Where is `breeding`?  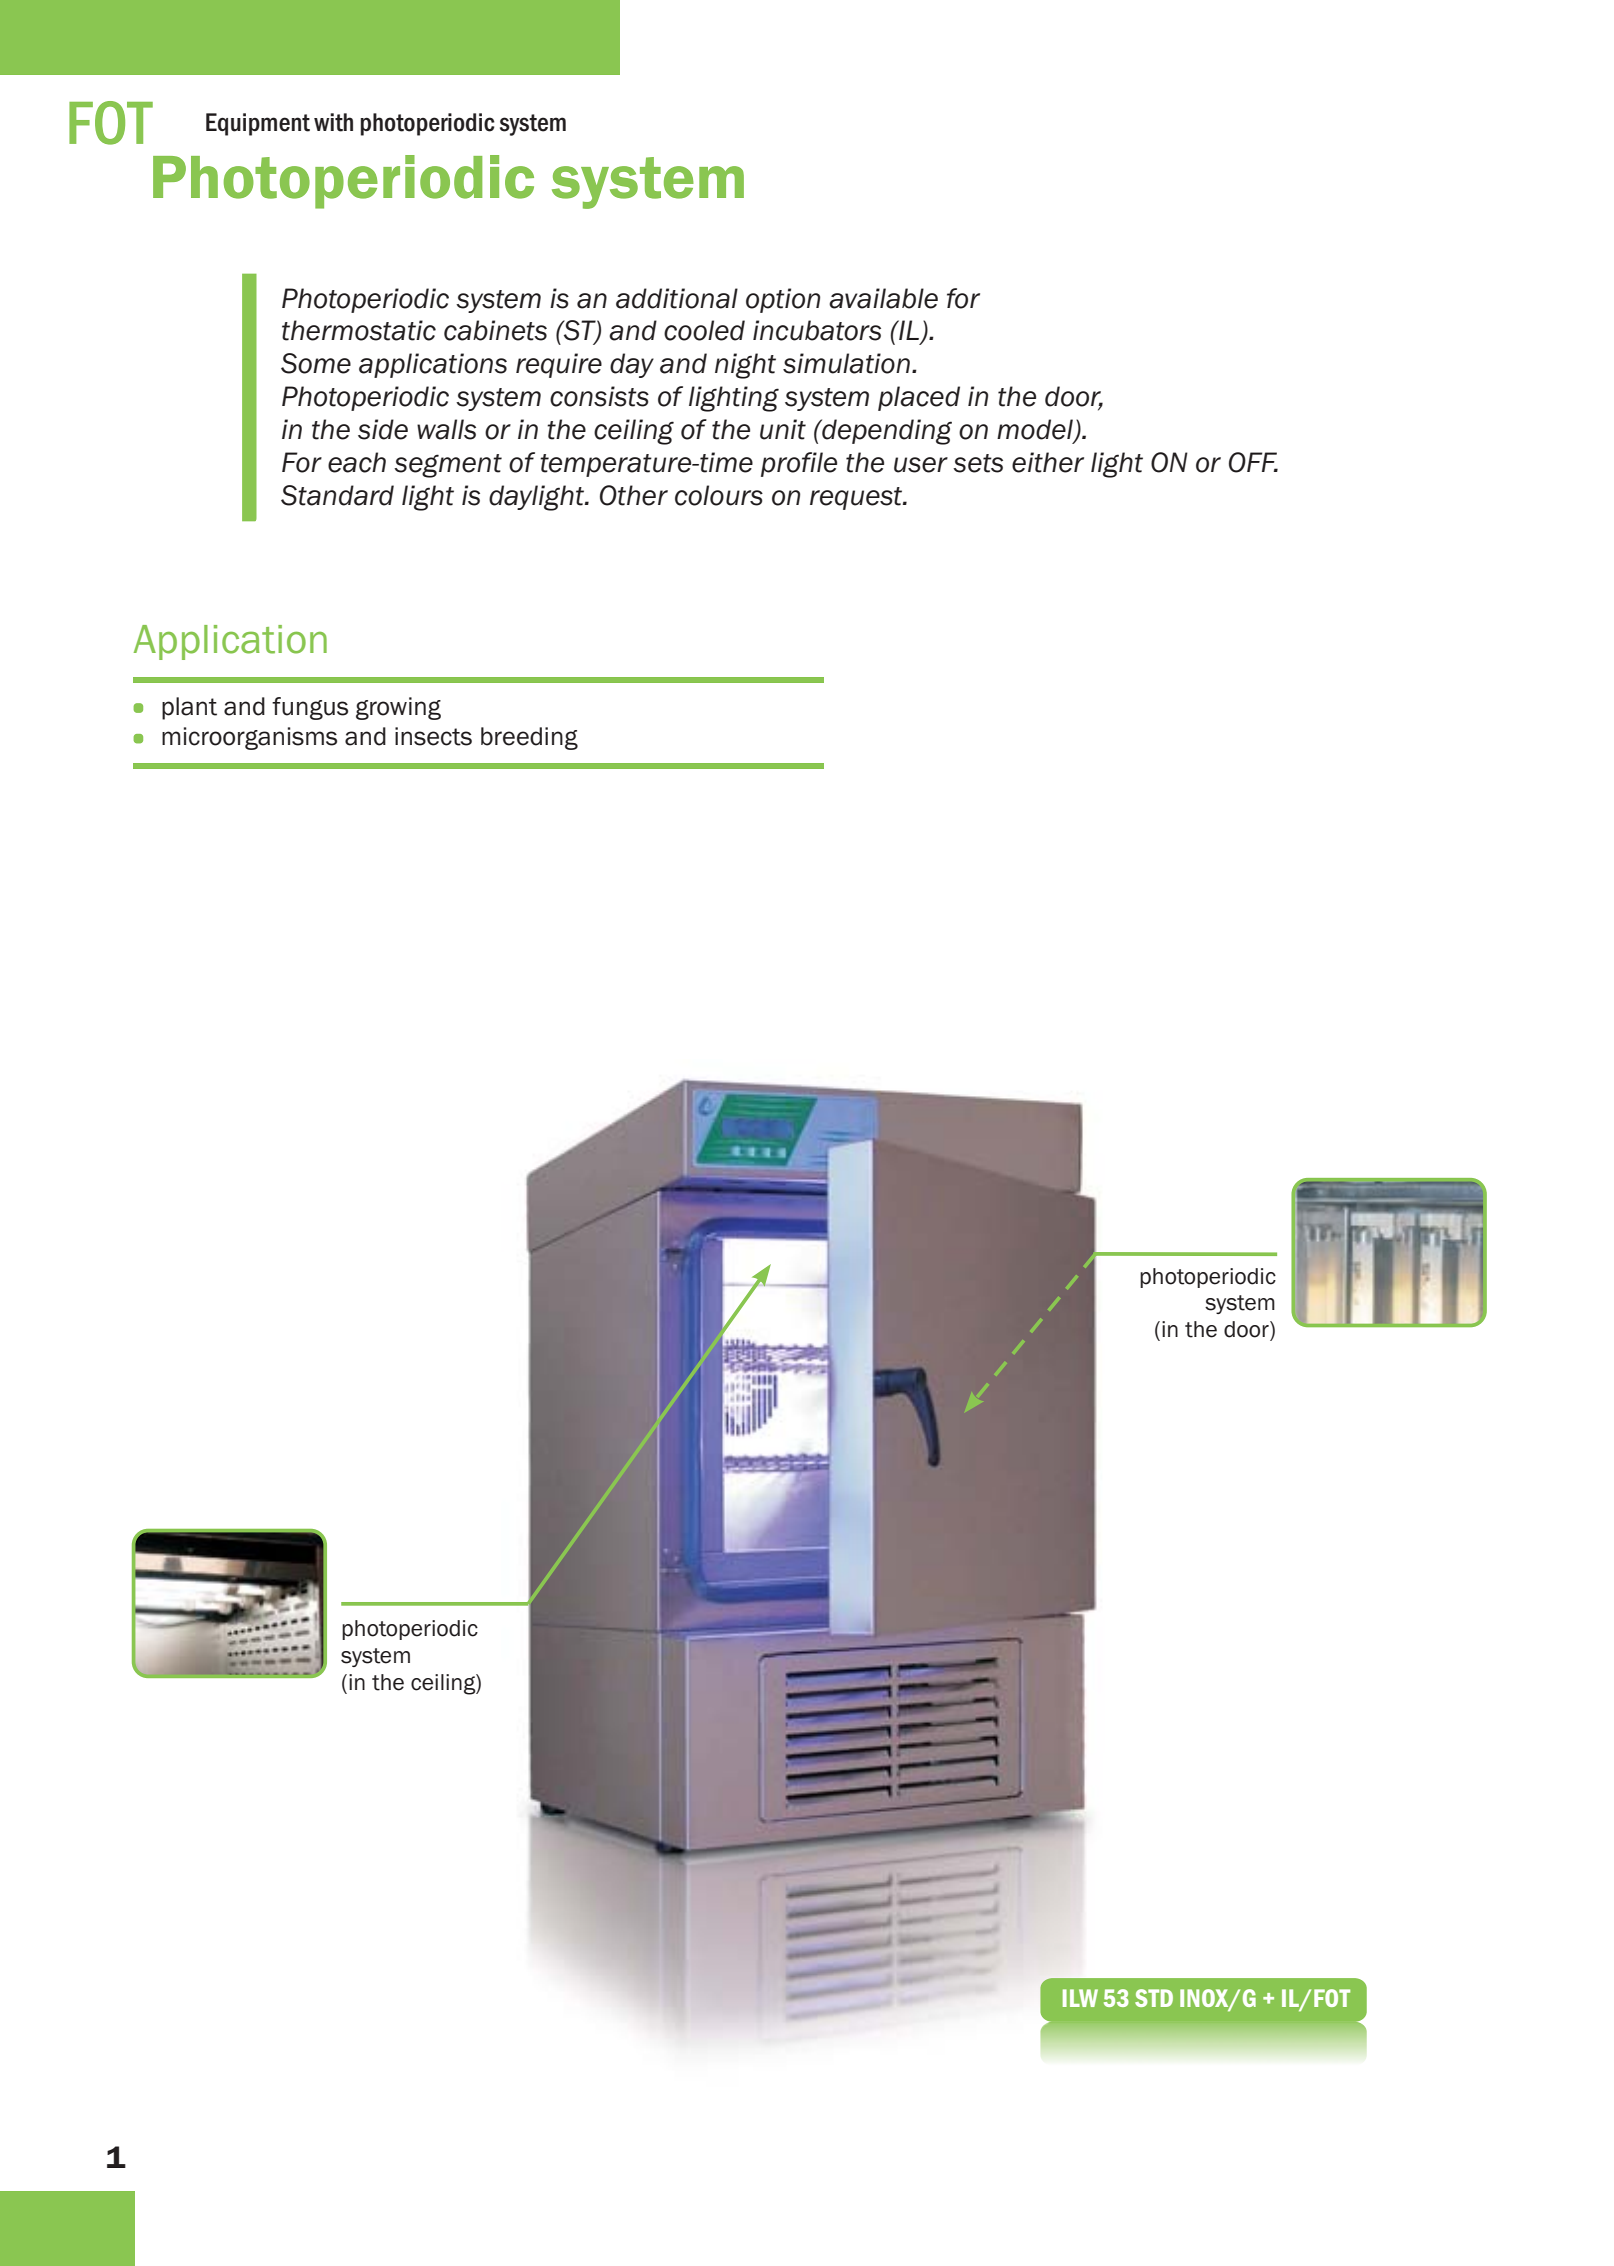 breeding is located at coordinates (529, 738).
